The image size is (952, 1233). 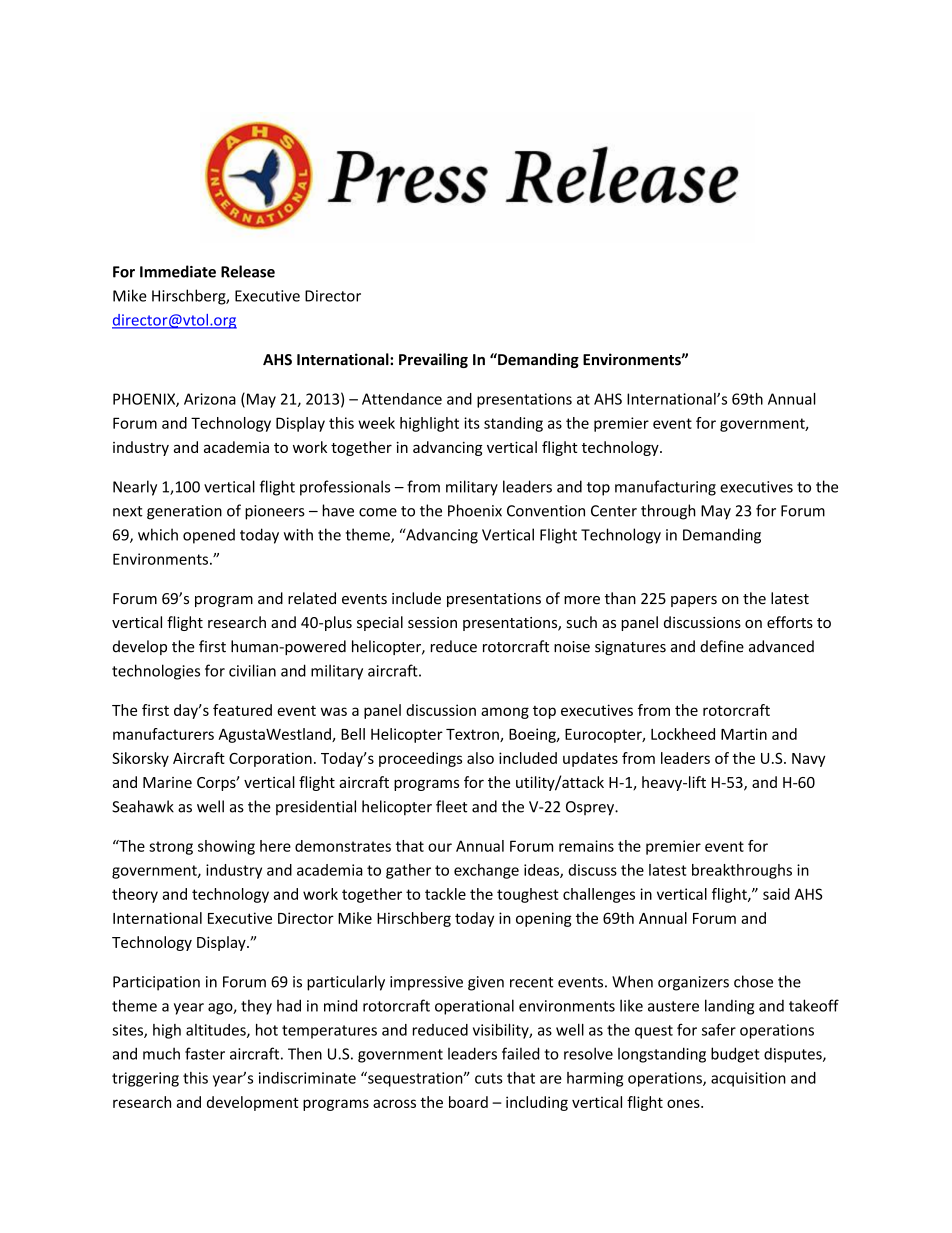 What do you see at coordinates (722, 646) in the screenshot?
I see `define` at bounding box center [722, 646].
